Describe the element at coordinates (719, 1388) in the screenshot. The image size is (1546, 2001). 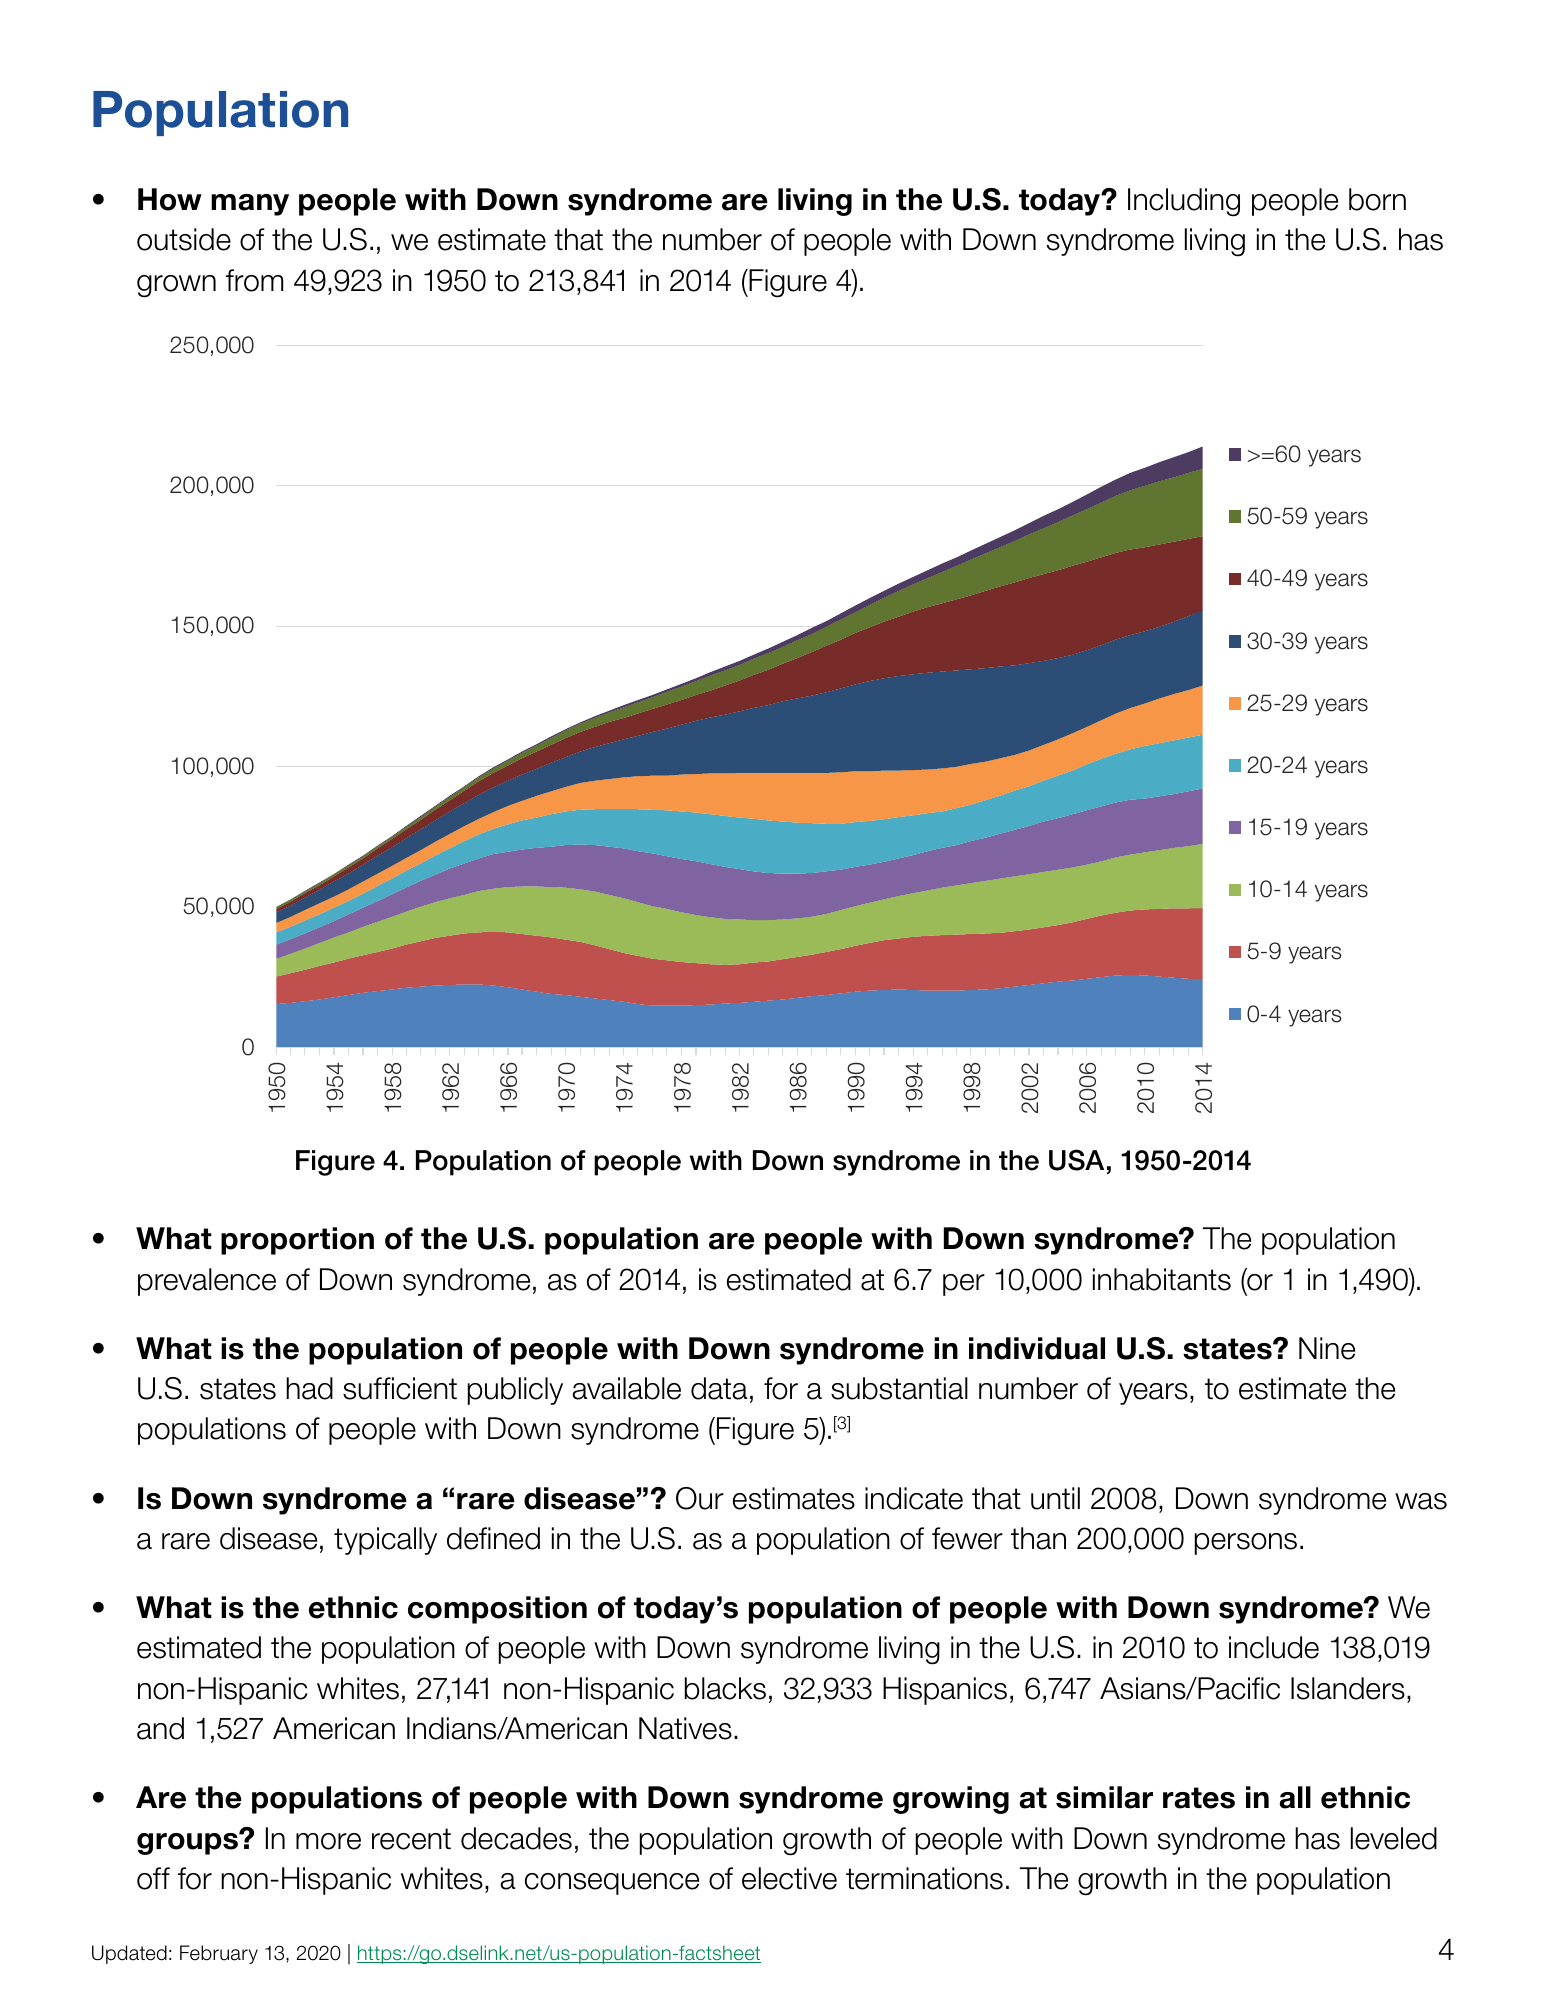
I see `data` at that location.
